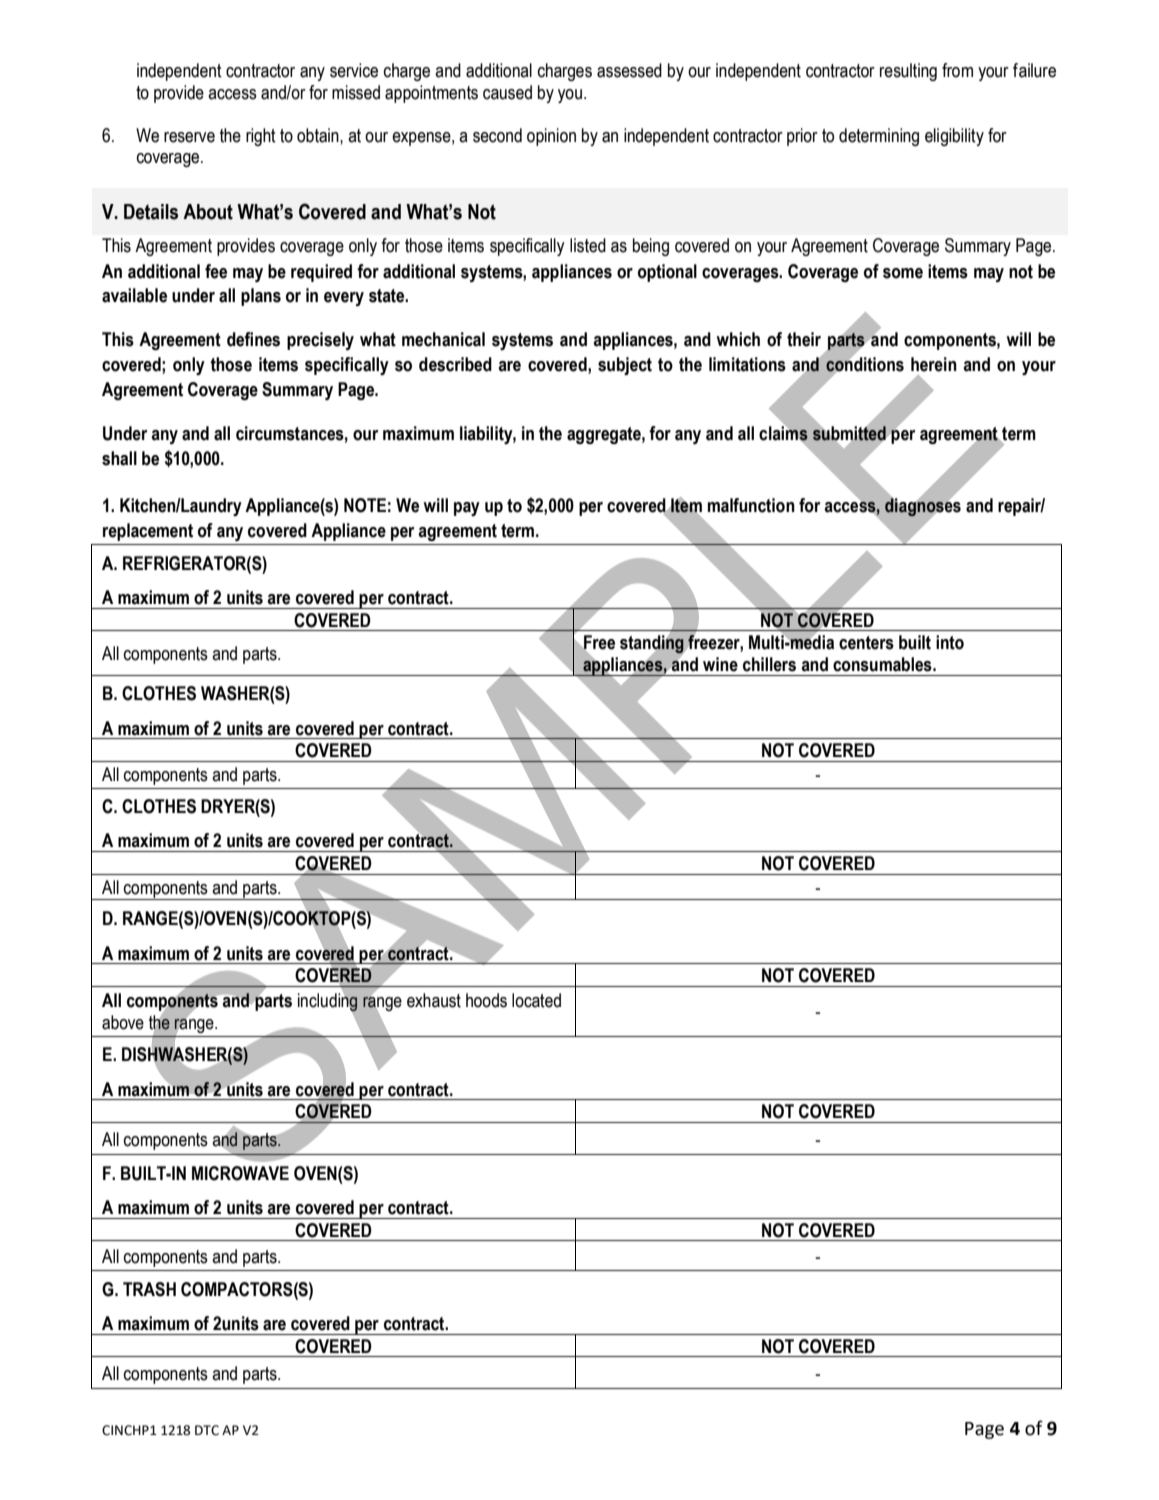 The width and height of the screenshot is (1159, 1500). What do you see at coordinates (253, 339) in the screenshot?
I see `defines` at bounding box center [253, 339].
